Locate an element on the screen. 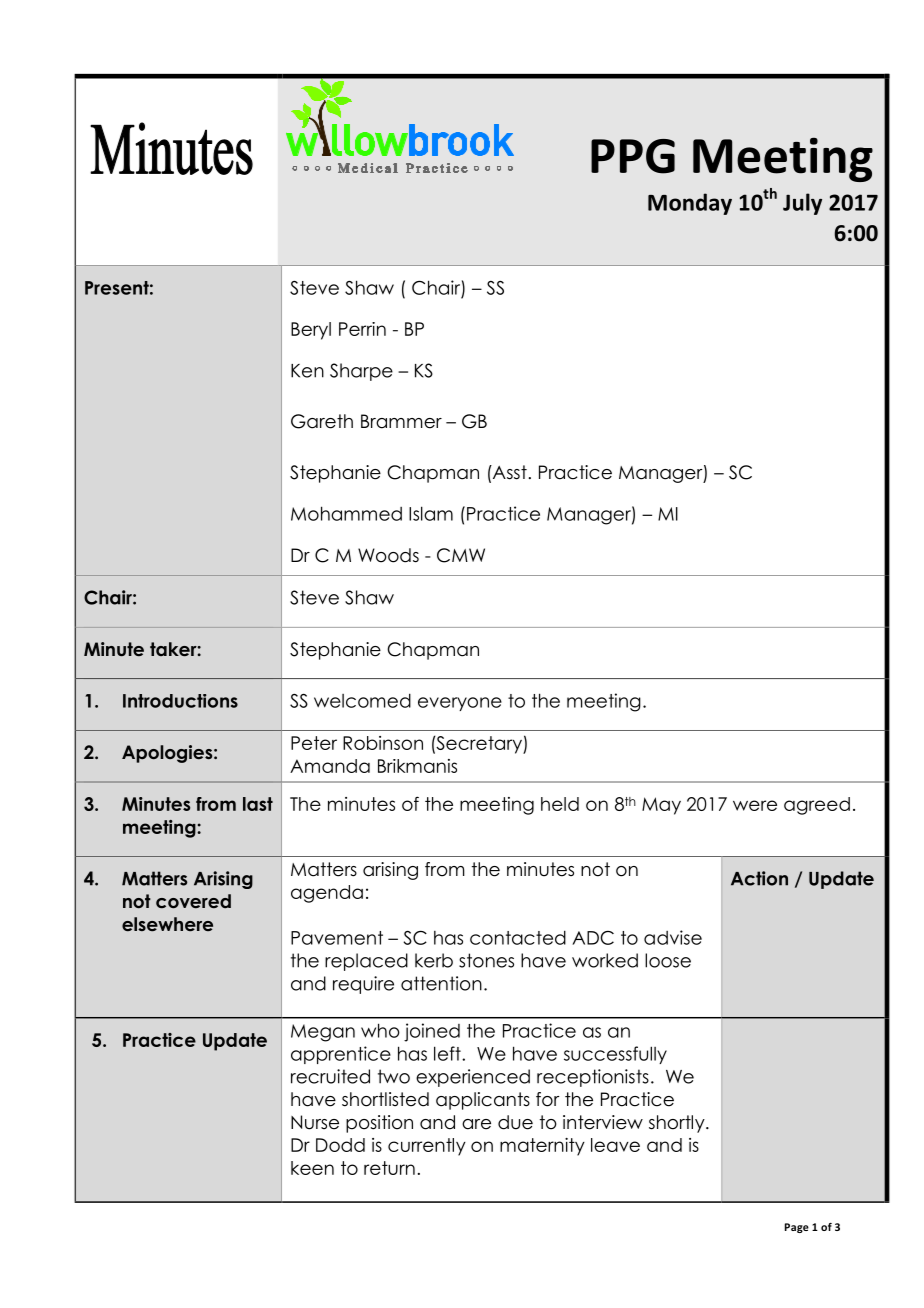 The image size is (924, 1308). PPG is located at coordinates (633, 156).
